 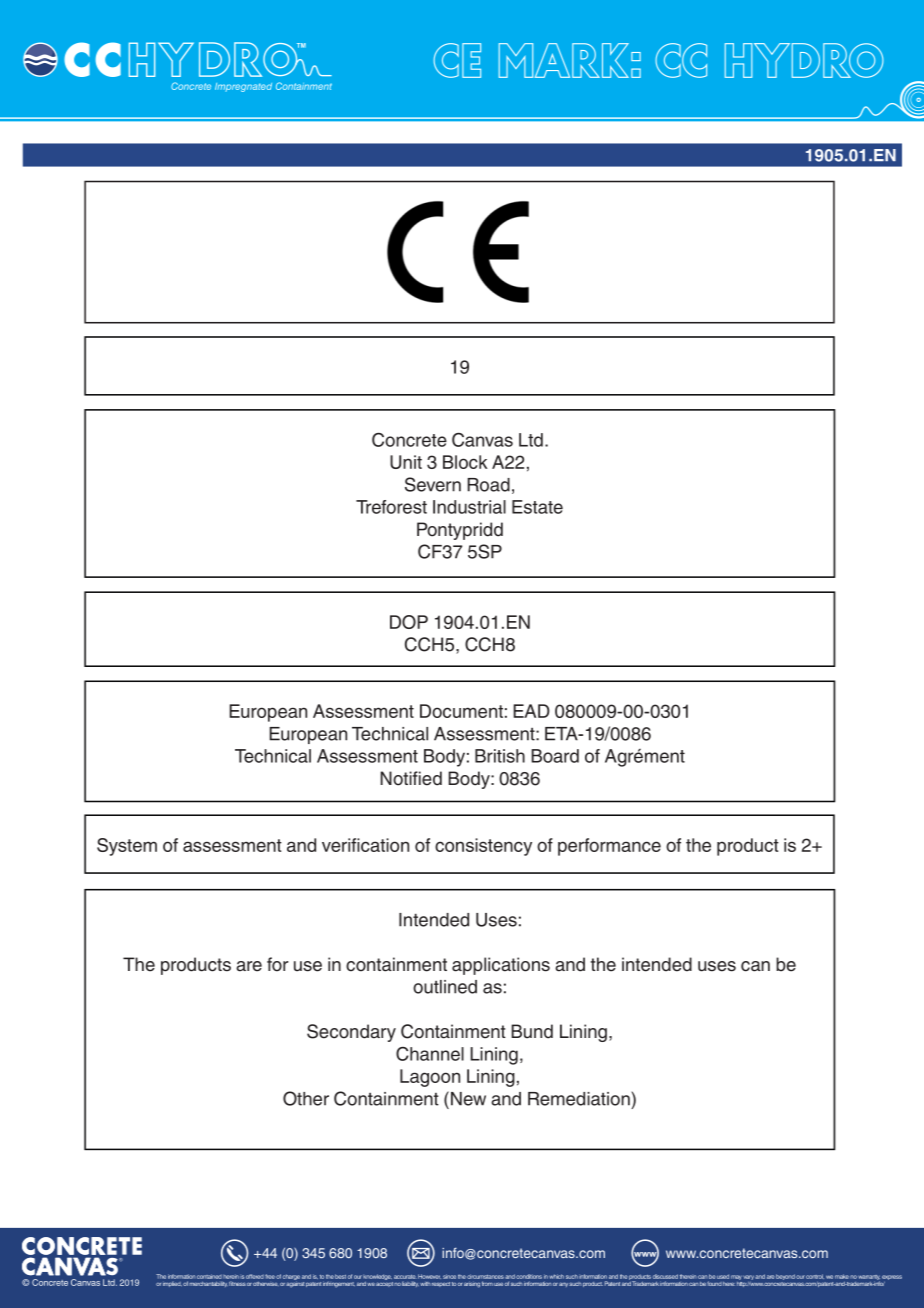 I want to click on Estate, so click(x=537, y=507).
